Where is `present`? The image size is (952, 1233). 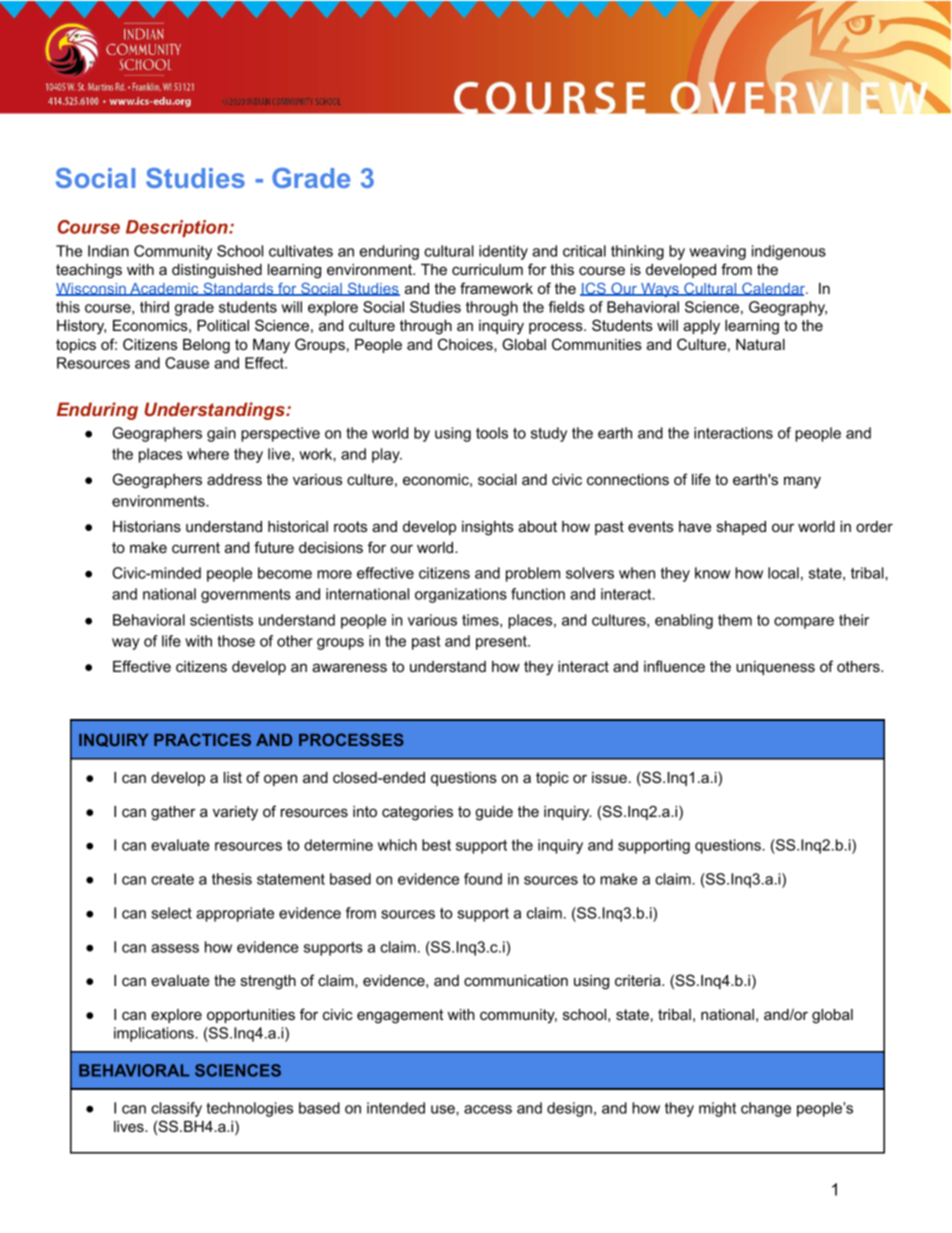 present is located at coordinates (502, 643).
